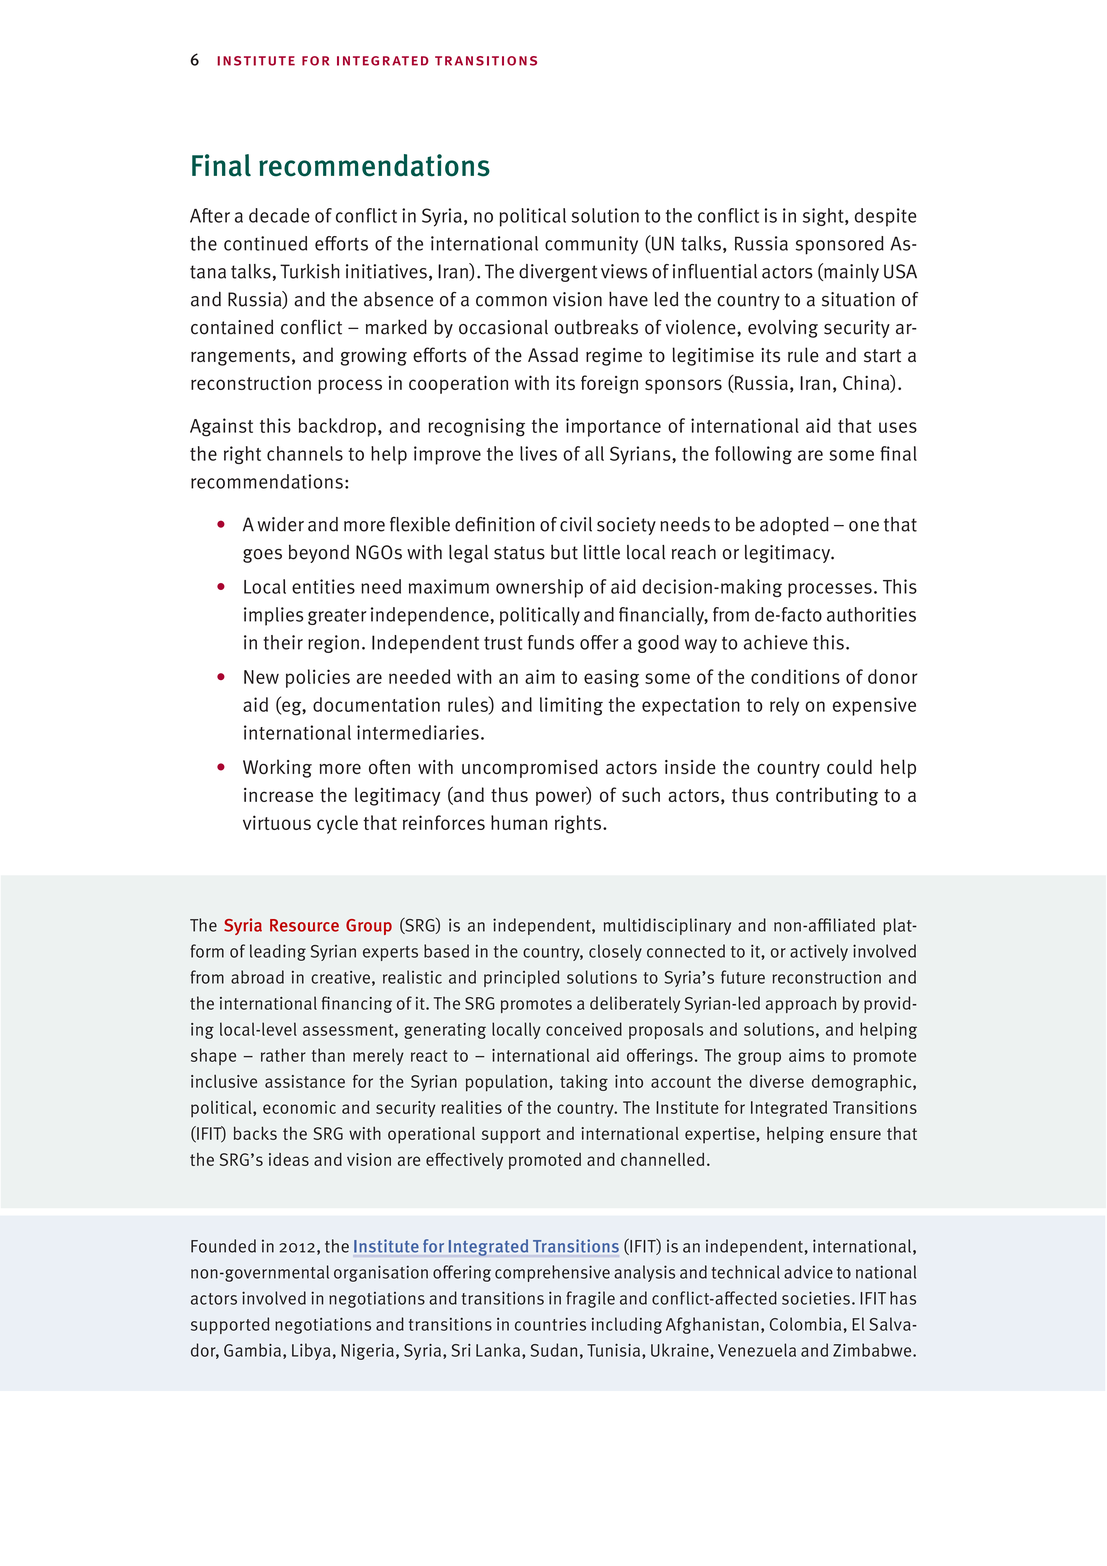 The height and width of the screenshot is (1566, 1107). I want to click on sponsored, so click(840, 245).
